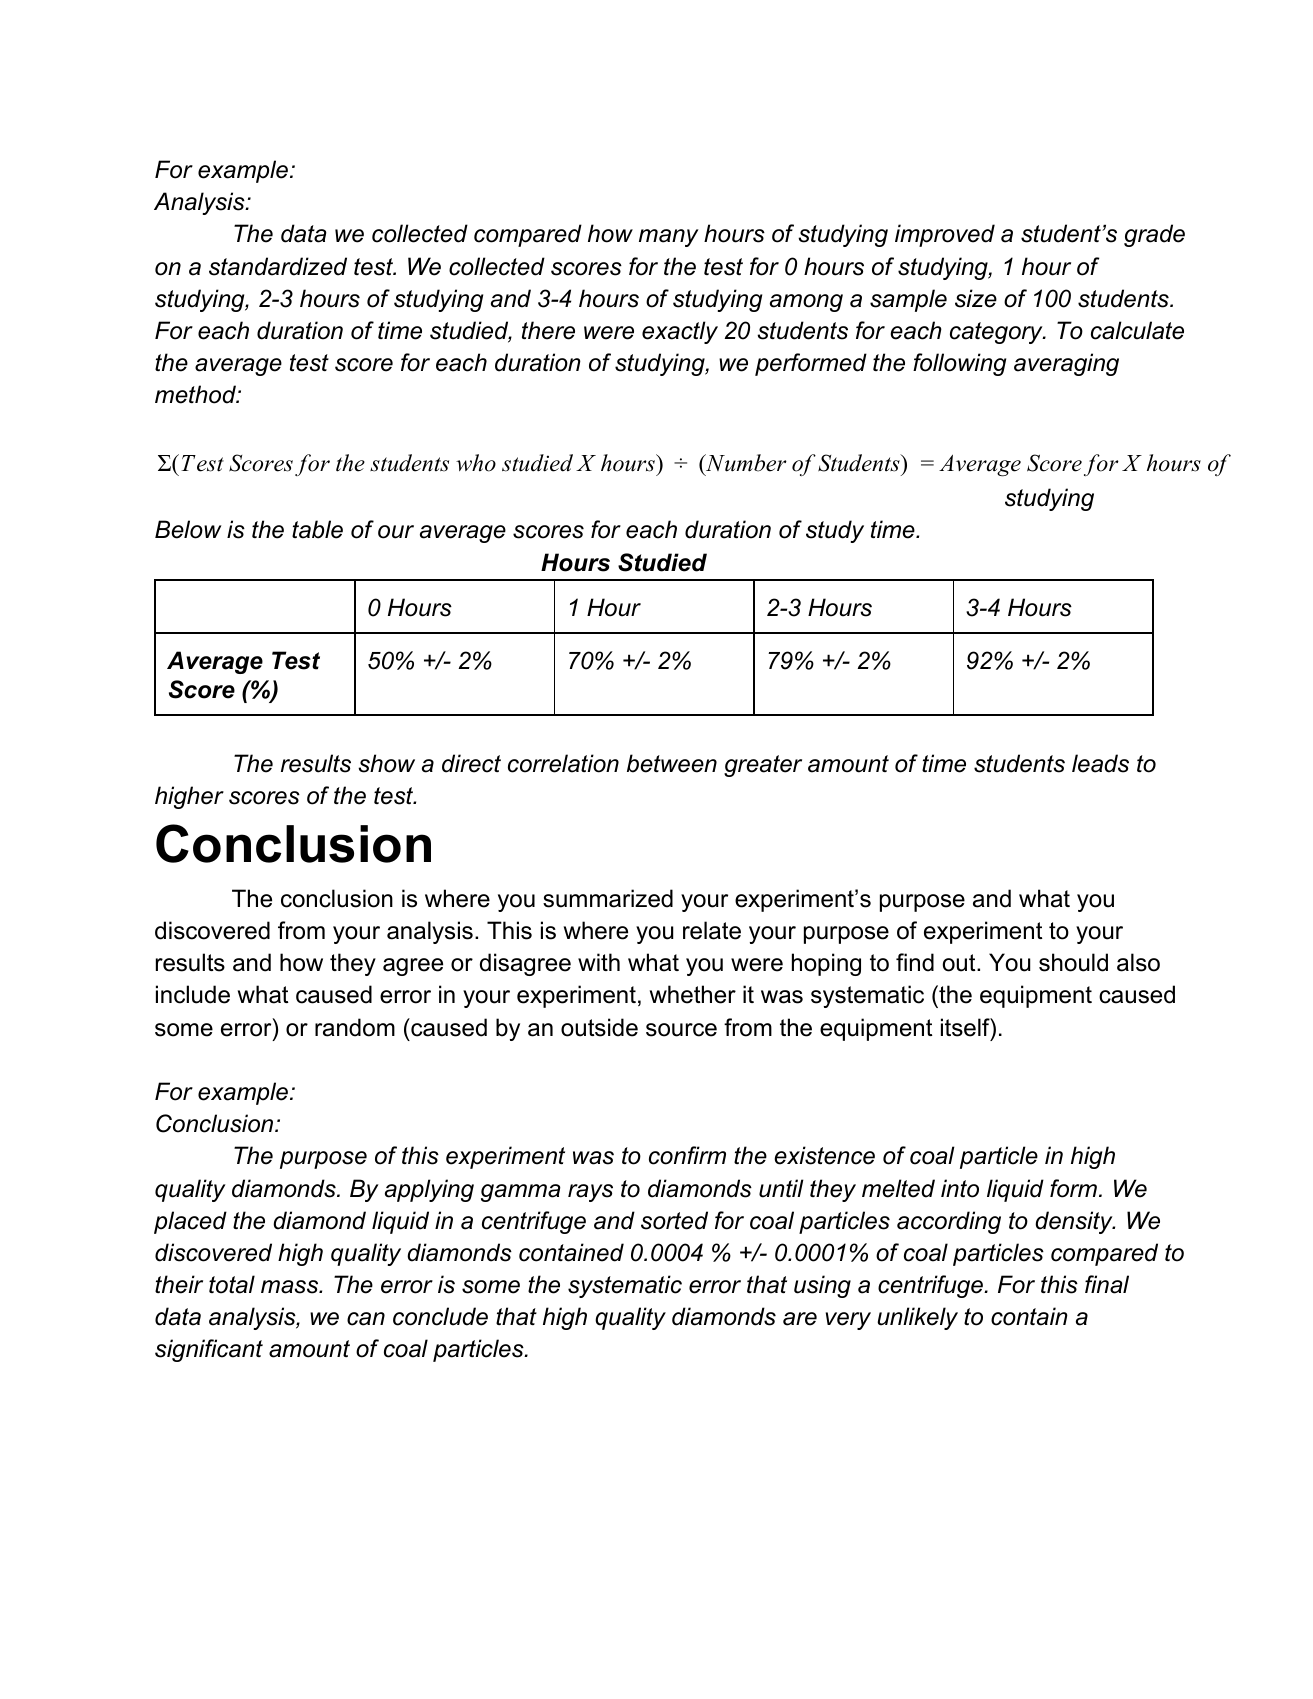 Image resolution: width=1313 pixels, height=1699 pixels. Describe the element at coordinates (193, 994) in the image. I see `include` at that location.
